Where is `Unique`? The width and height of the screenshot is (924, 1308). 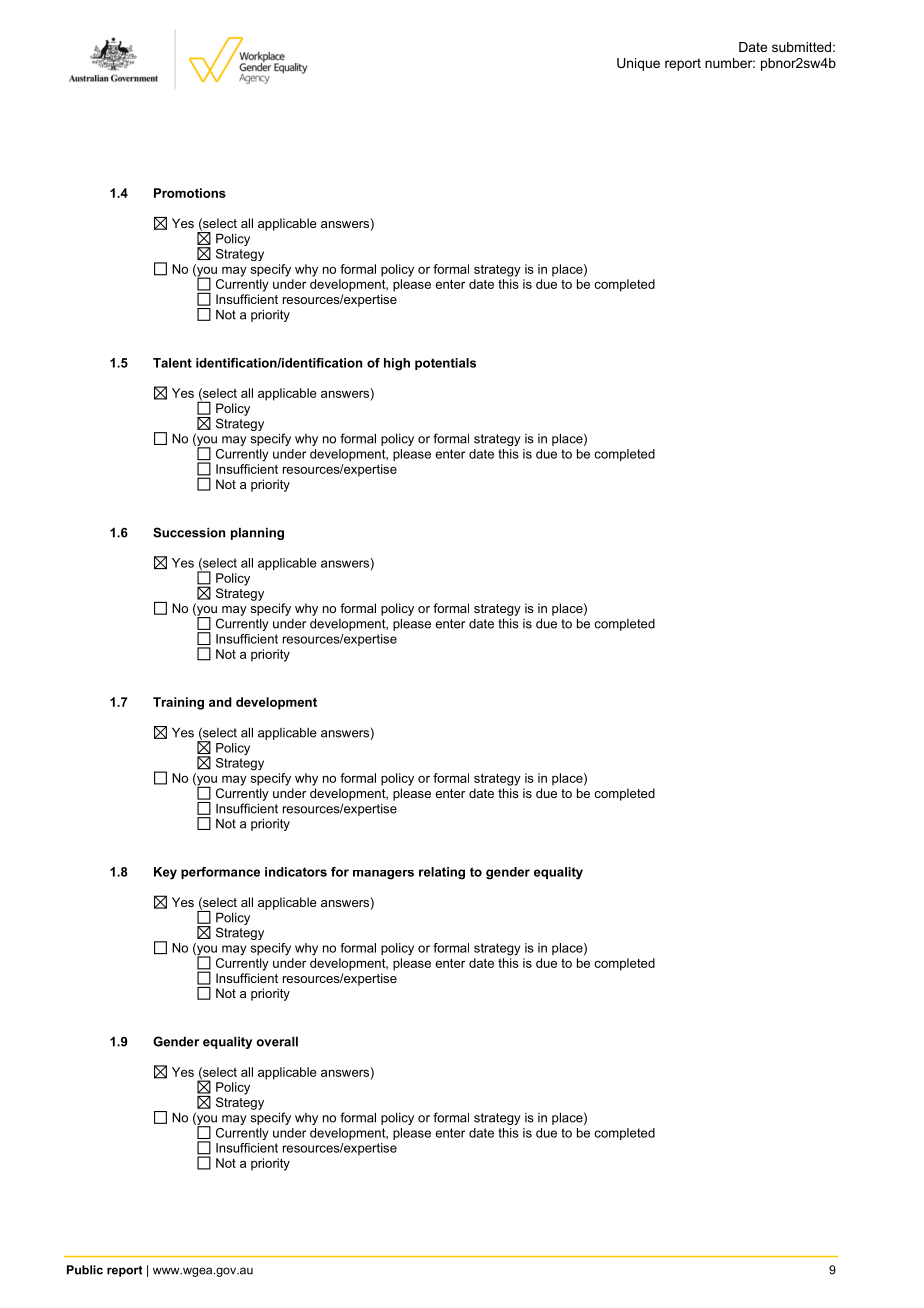
Unique is located at coordinates (638, 64).
